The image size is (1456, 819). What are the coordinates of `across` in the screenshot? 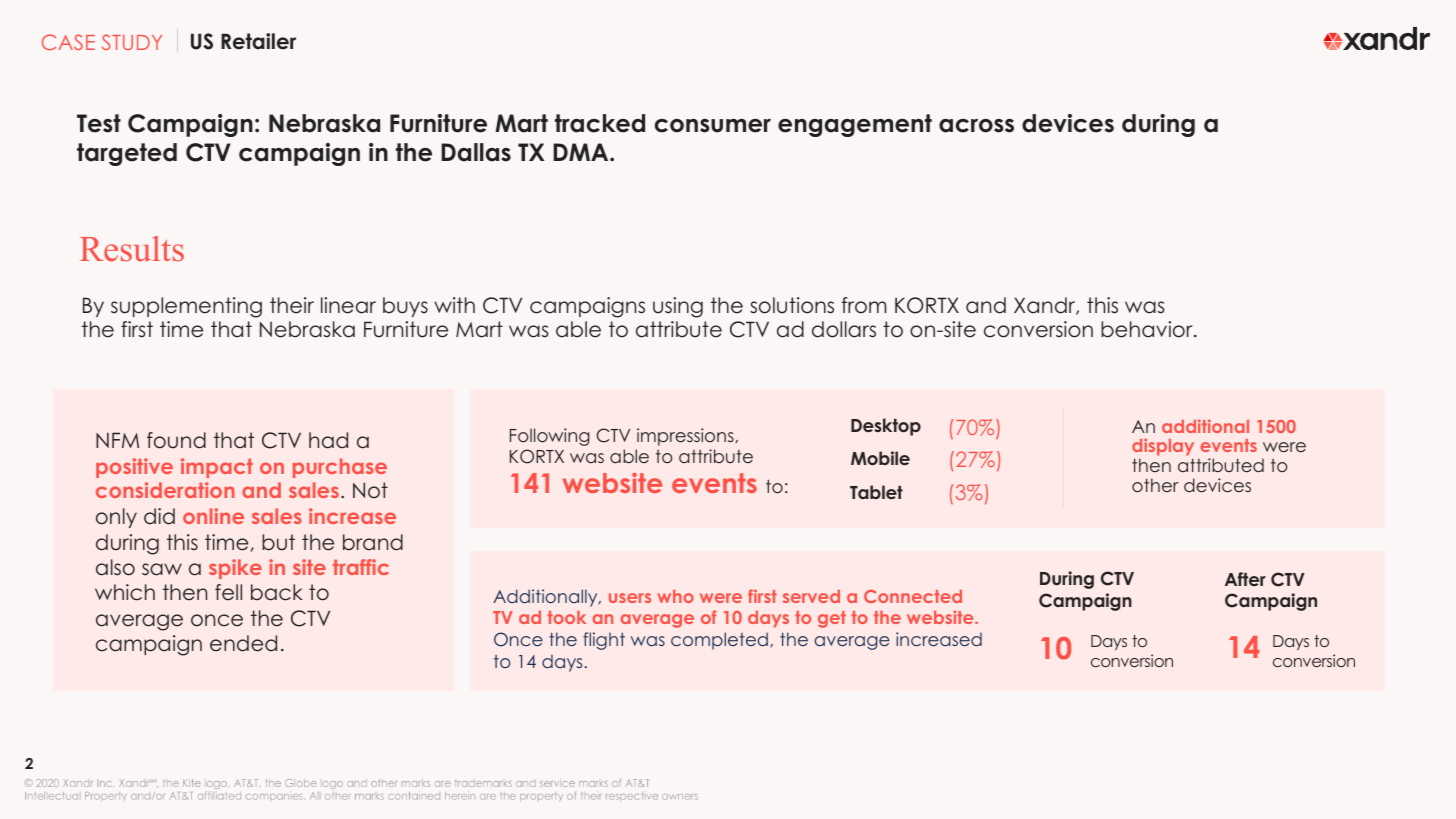 It's located at (976, 126).
